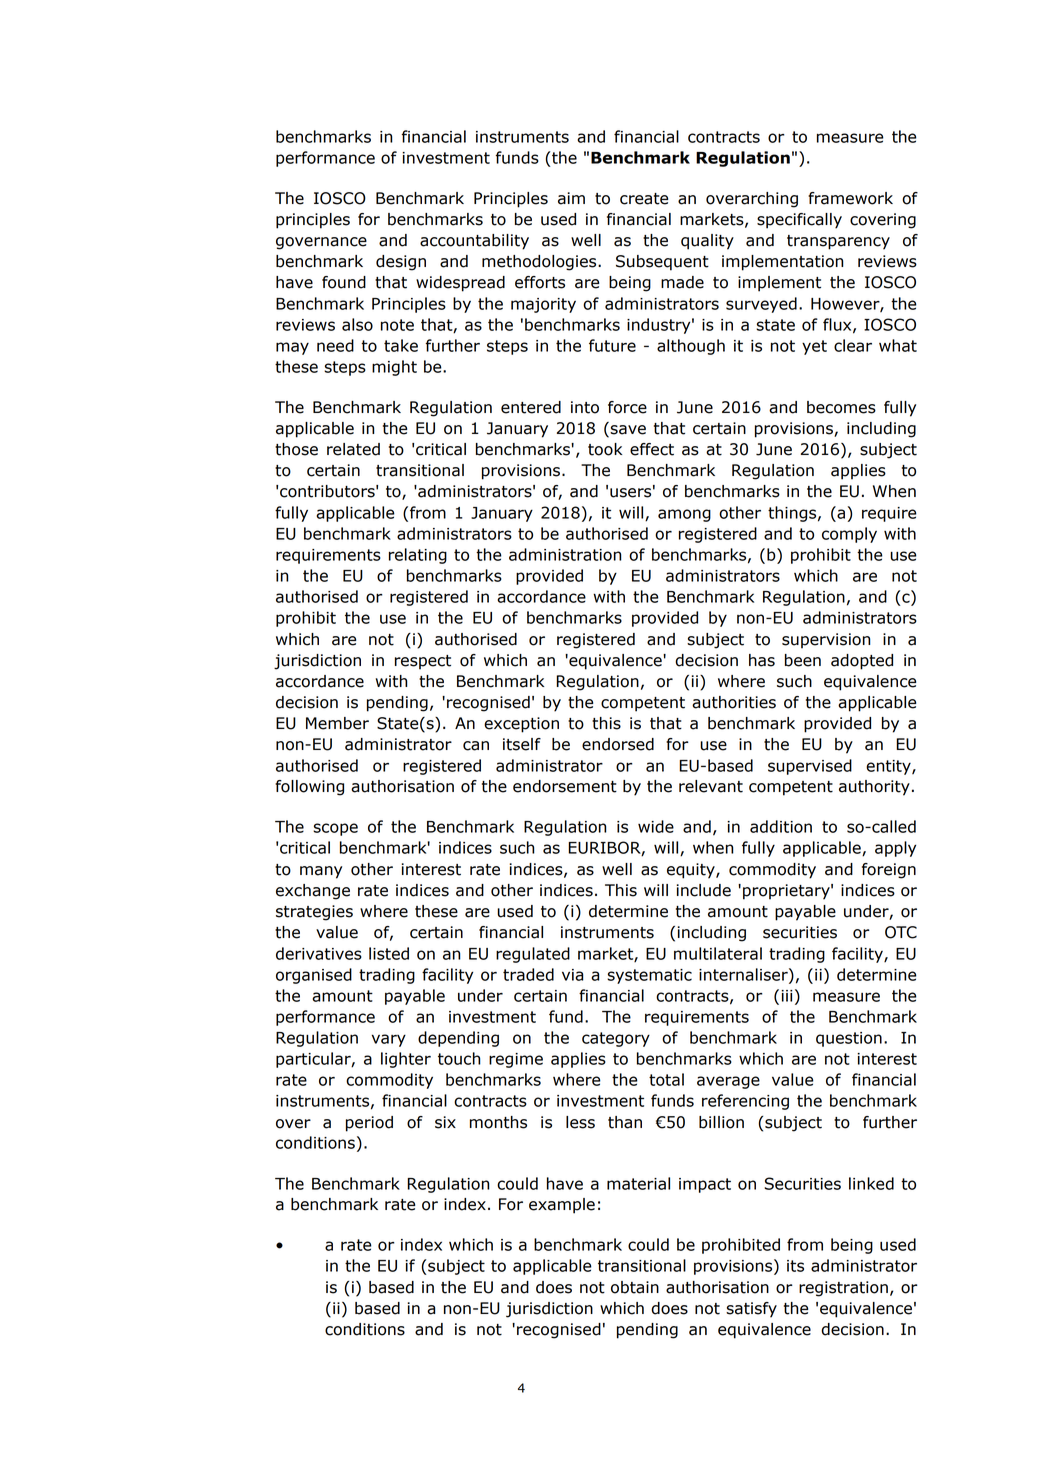 The image size is (1043, 1475). I want to click on obtain, so click(635, 1287).
